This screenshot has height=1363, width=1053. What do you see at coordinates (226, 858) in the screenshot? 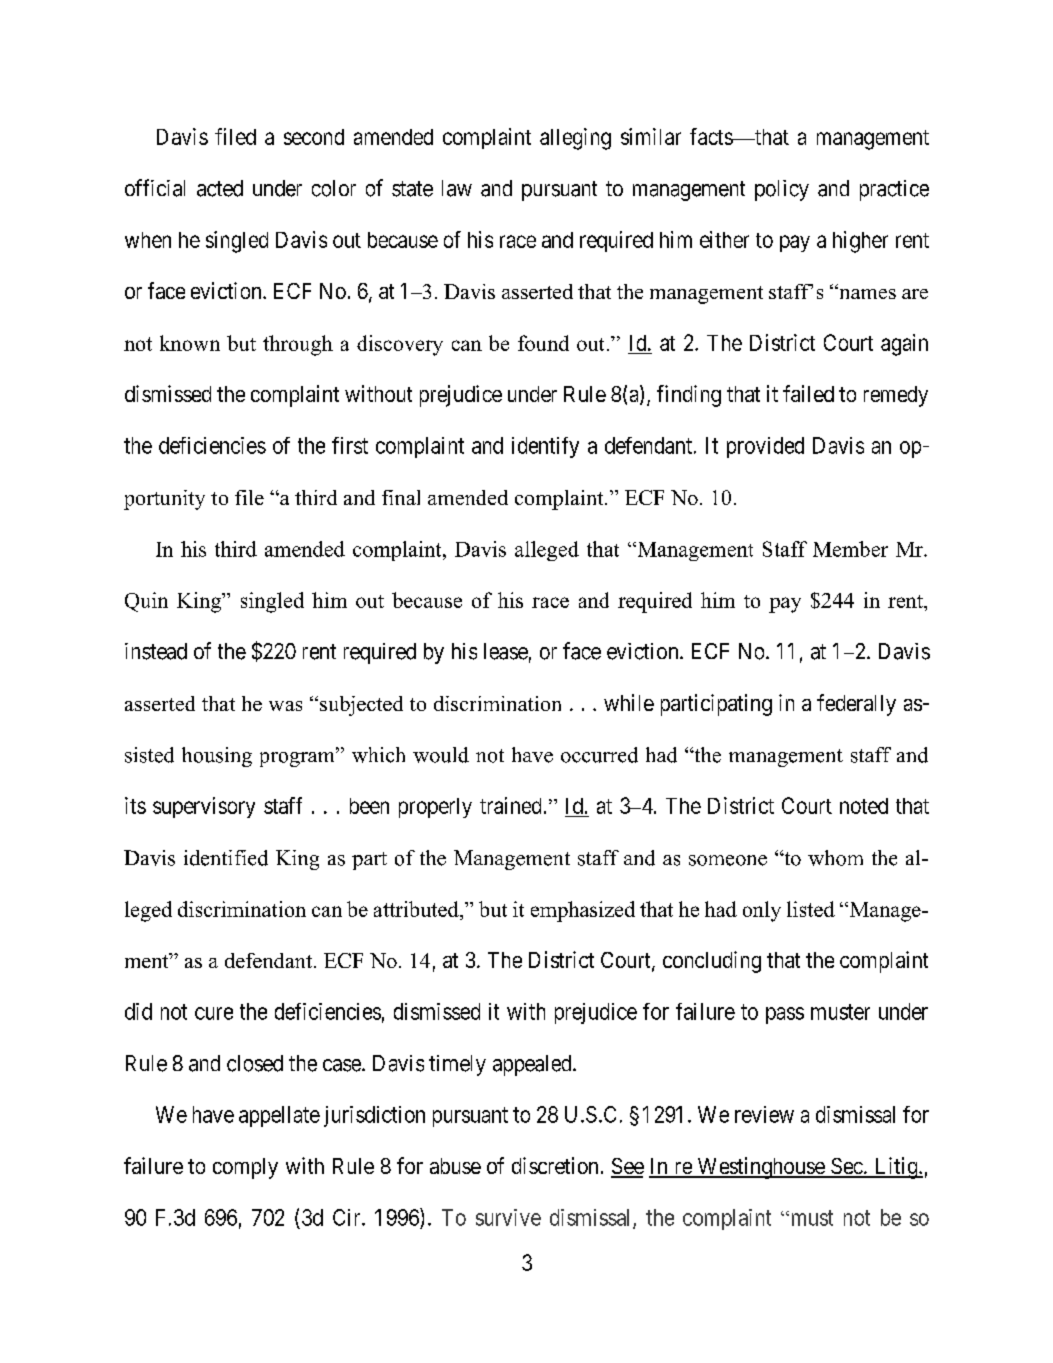
I see `identified` at bounding box center [226, 858].
